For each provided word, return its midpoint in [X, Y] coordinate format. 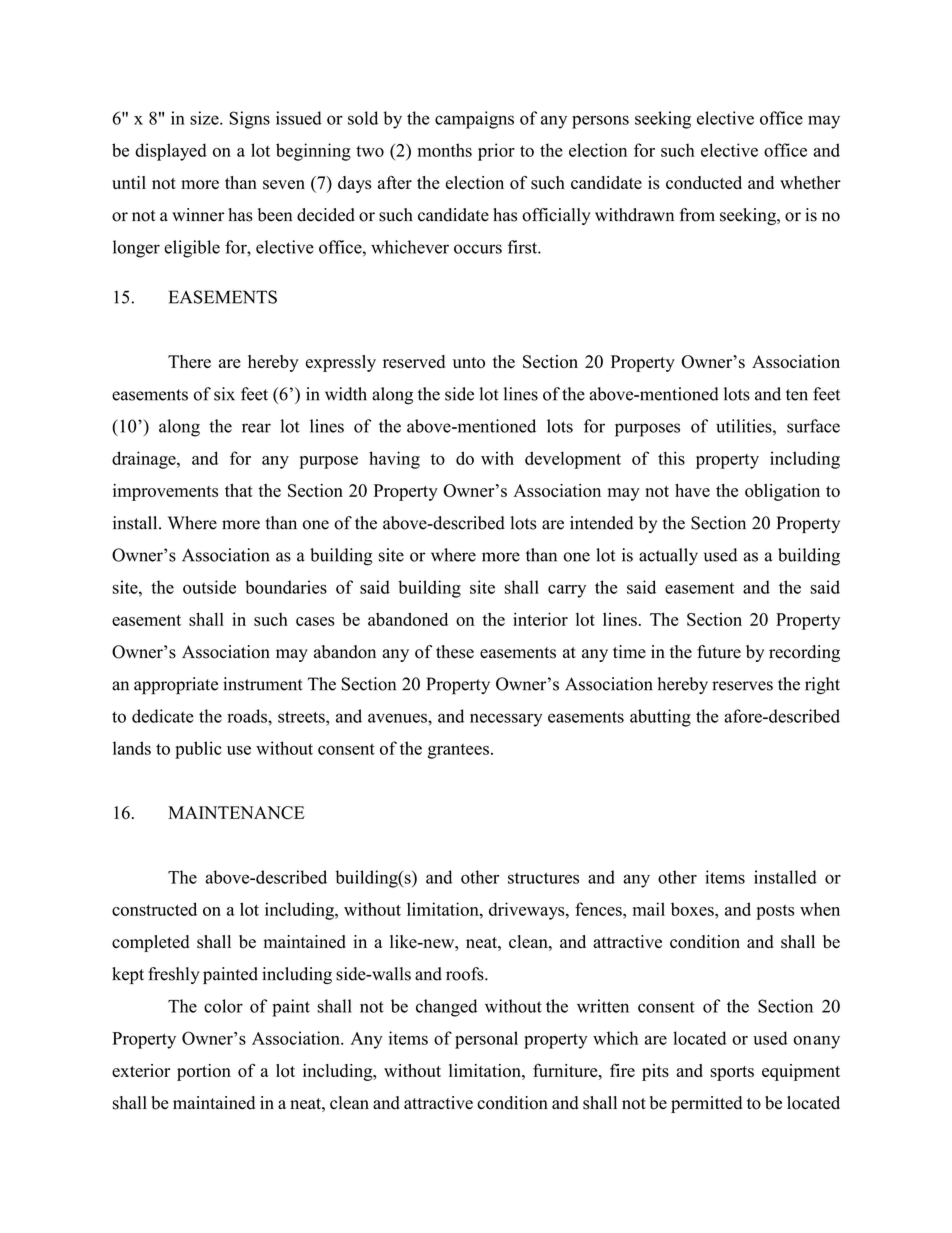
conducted [704, 183]
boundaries [286, 587]
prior [496, 152]
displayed [171, 152]
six [224, 394]
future [719, 652]
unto [469, 362]
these [455, 652]
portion [204, 1072]
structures [543, 878]
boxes [693, 909]
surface [813, 426]
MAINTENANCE [236, 813]
